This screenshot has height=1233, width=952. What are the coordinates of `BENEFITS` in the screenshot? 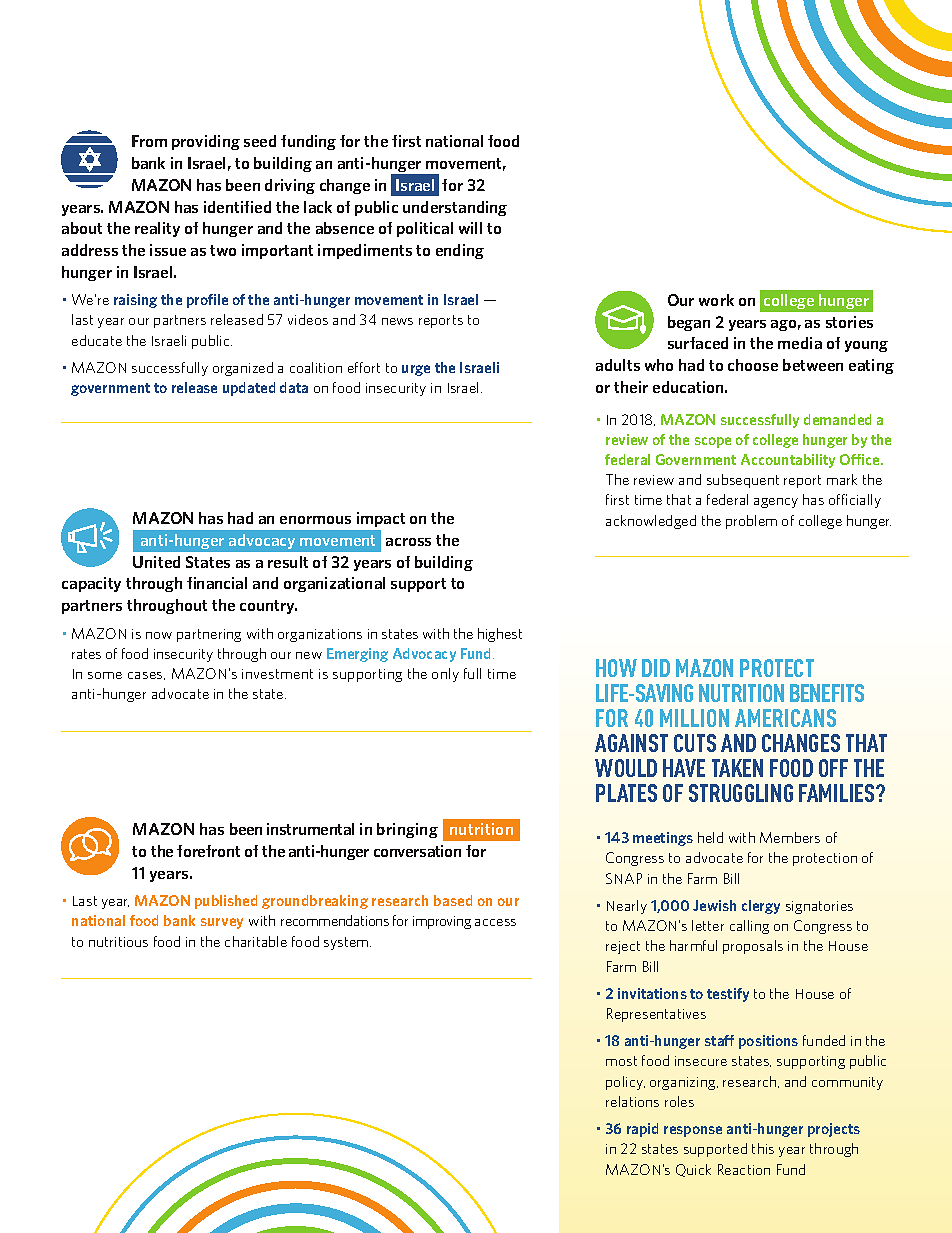 It's located at (827, 693).
